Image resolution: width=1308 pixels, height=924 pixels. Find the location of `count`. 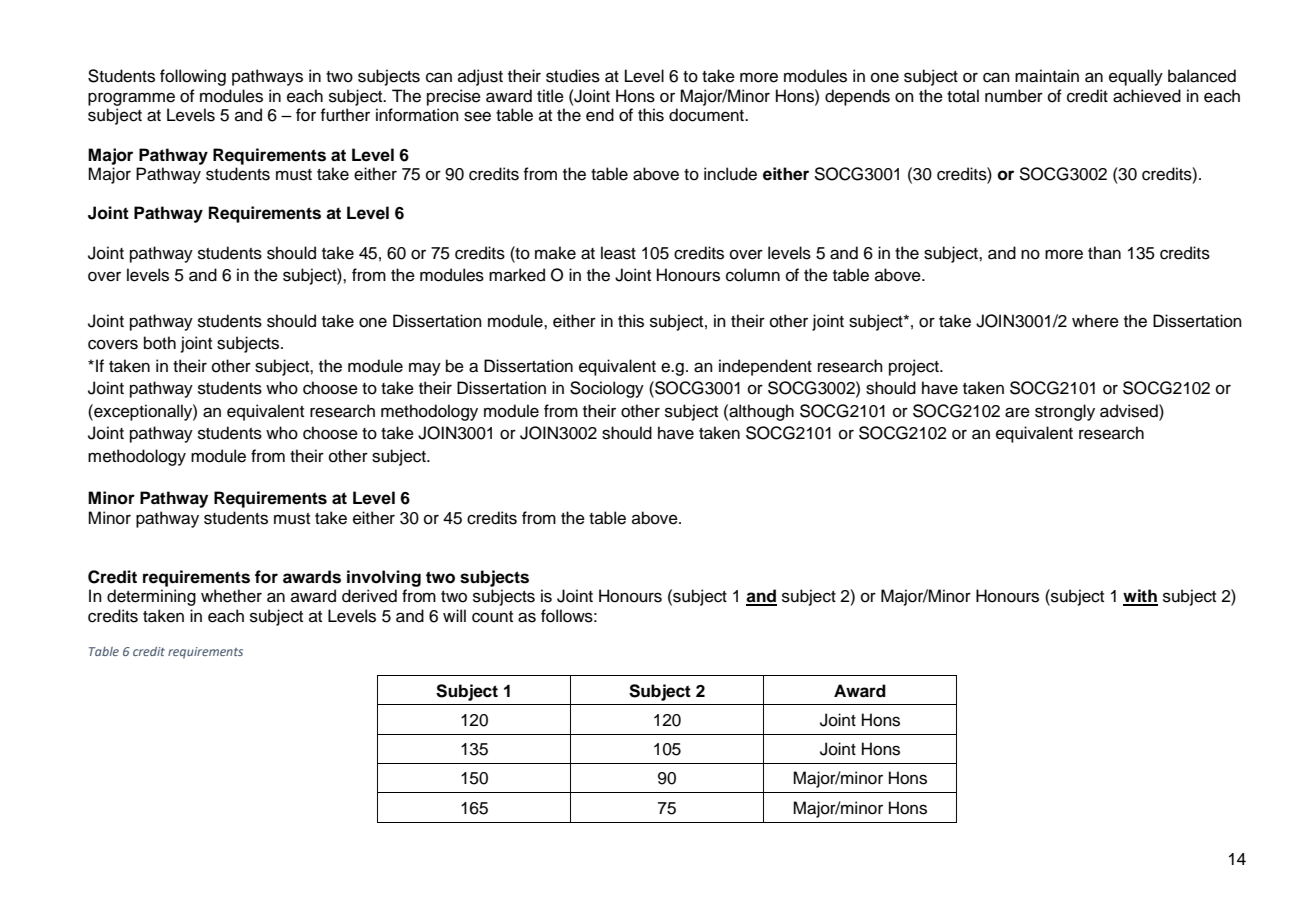

count is located at coordinates (492, 617).
